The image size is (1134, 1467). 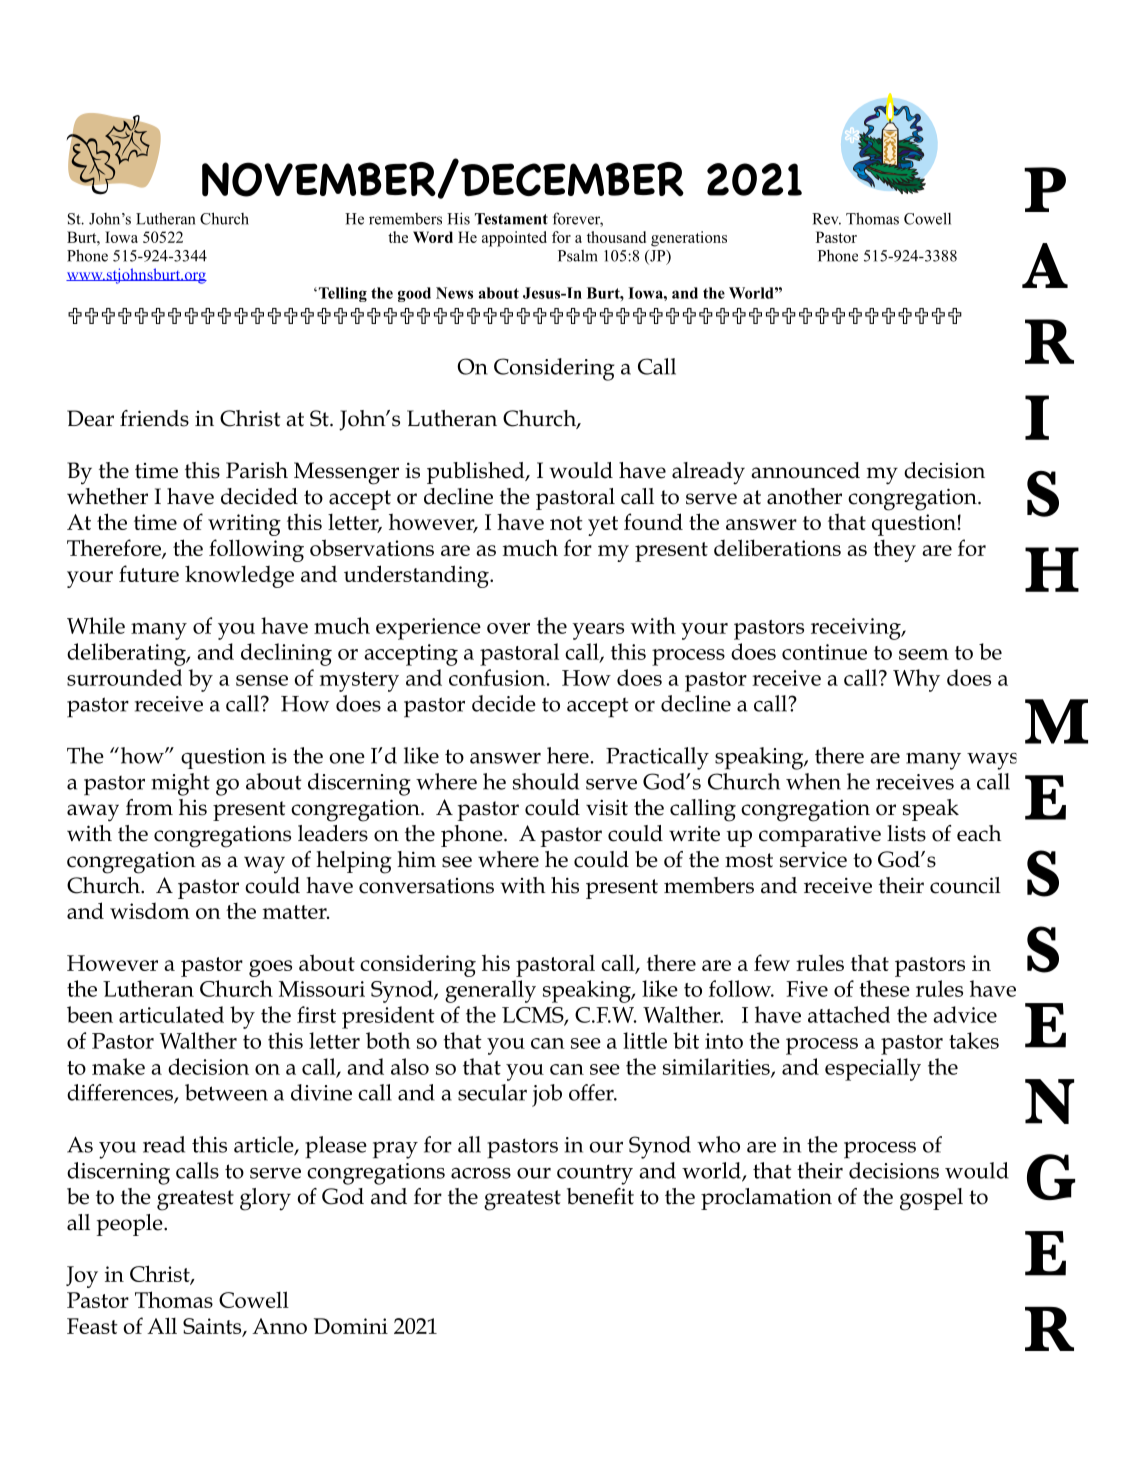 I want to click on should, so click(x=546, y=781).
